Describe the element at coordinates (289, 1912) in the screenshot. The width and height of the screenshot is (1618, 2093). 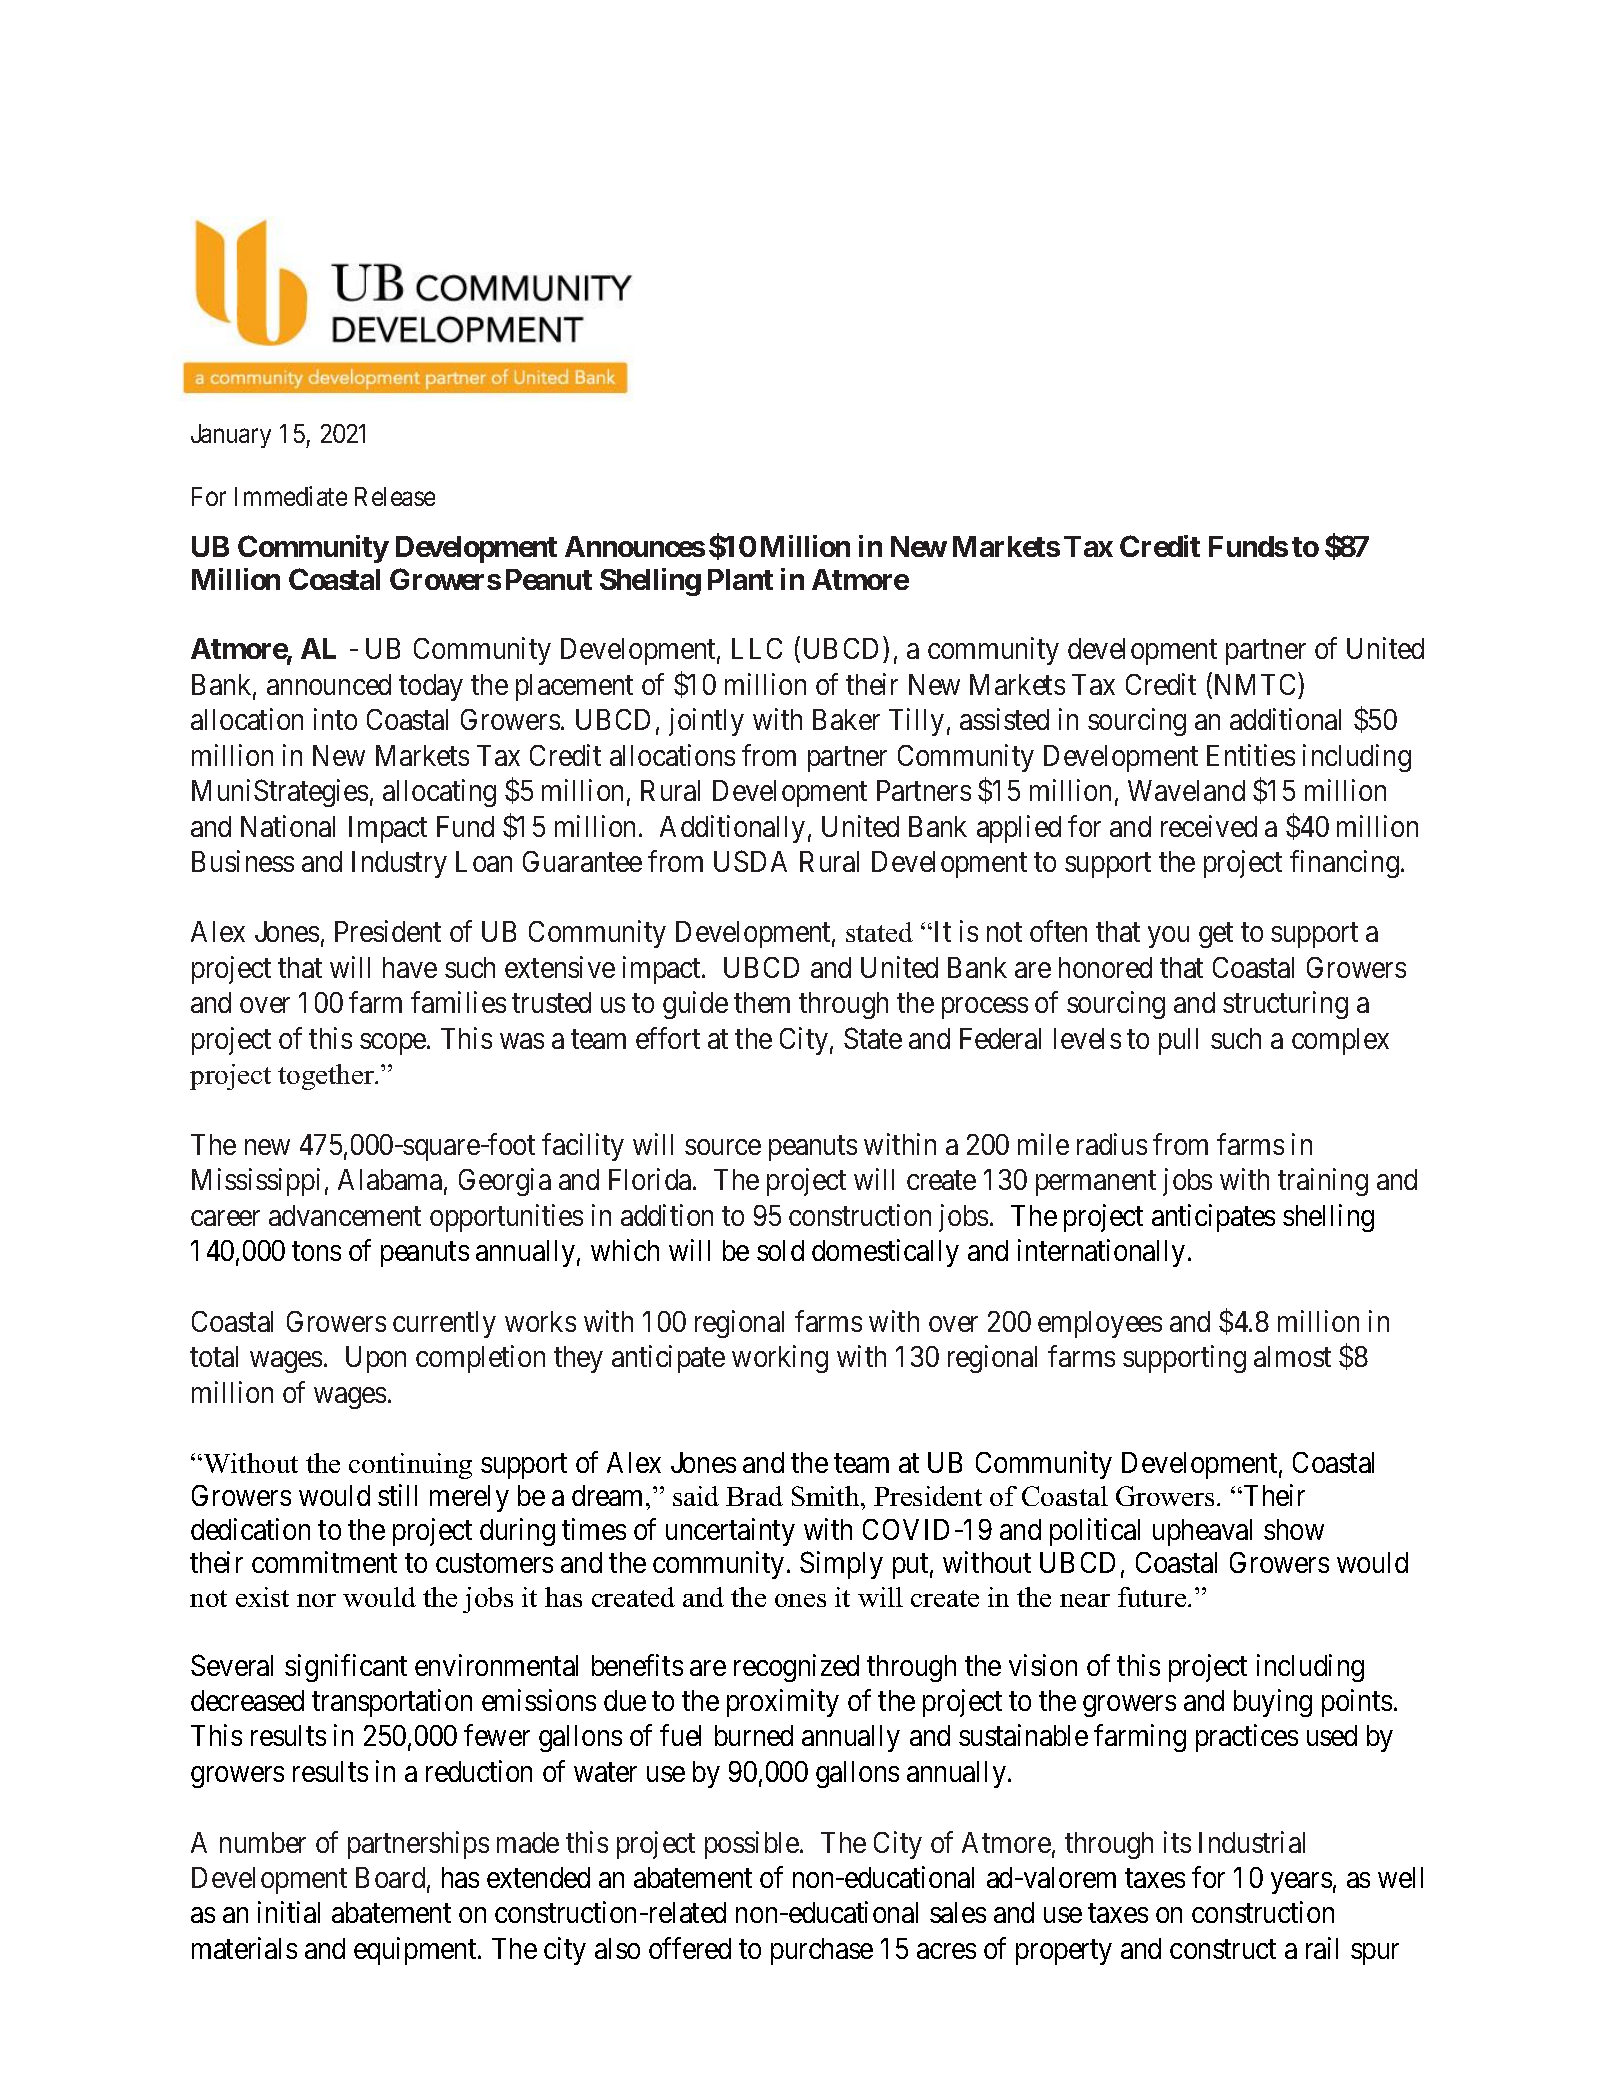
I see `initial` at that location.
